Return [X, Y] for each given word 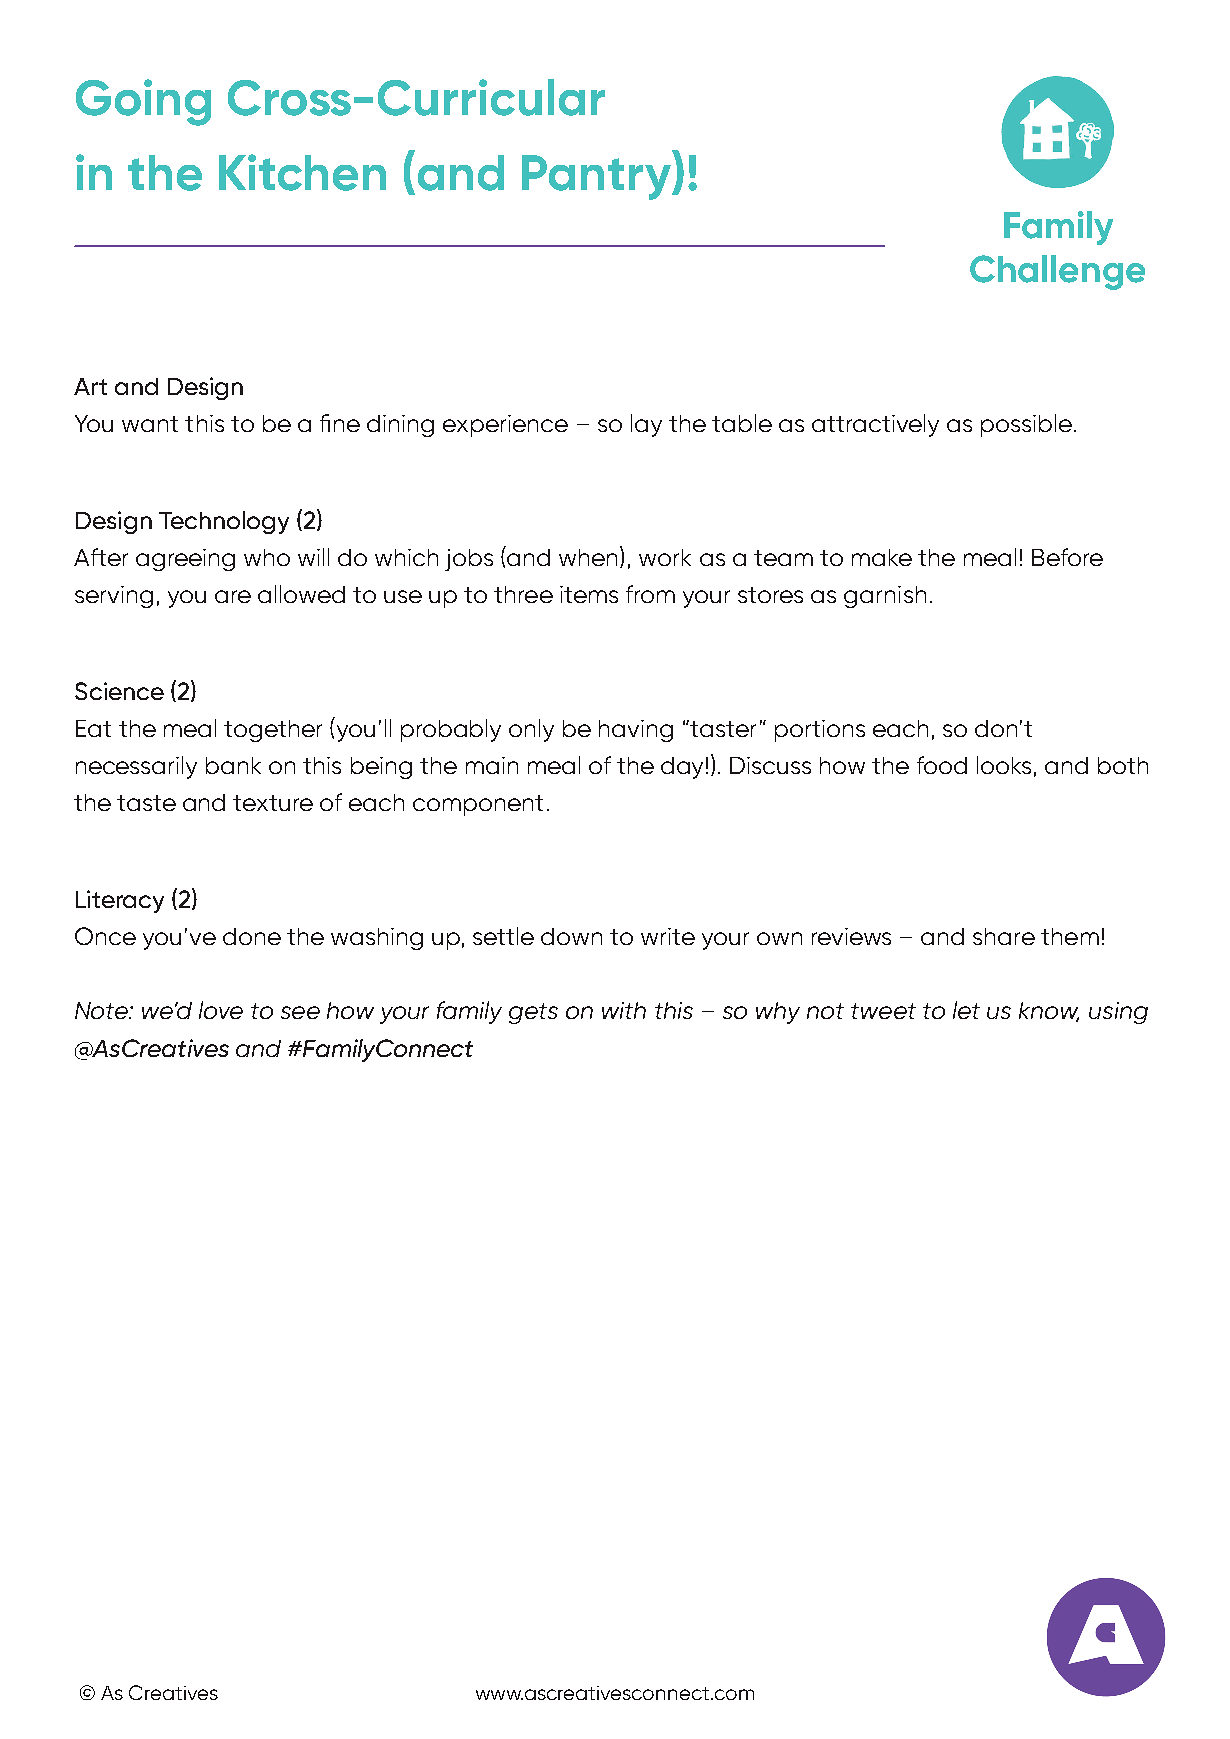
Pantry [597, 177]
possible [1026, 425]
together [273, 731]
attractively [875, 425]
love [221, 1010]
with [624, 1010]
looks [1004, 765]
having [636, 731]
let [966, 1010]
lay [646, 425]
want [150, 424]
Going [143, 102]
